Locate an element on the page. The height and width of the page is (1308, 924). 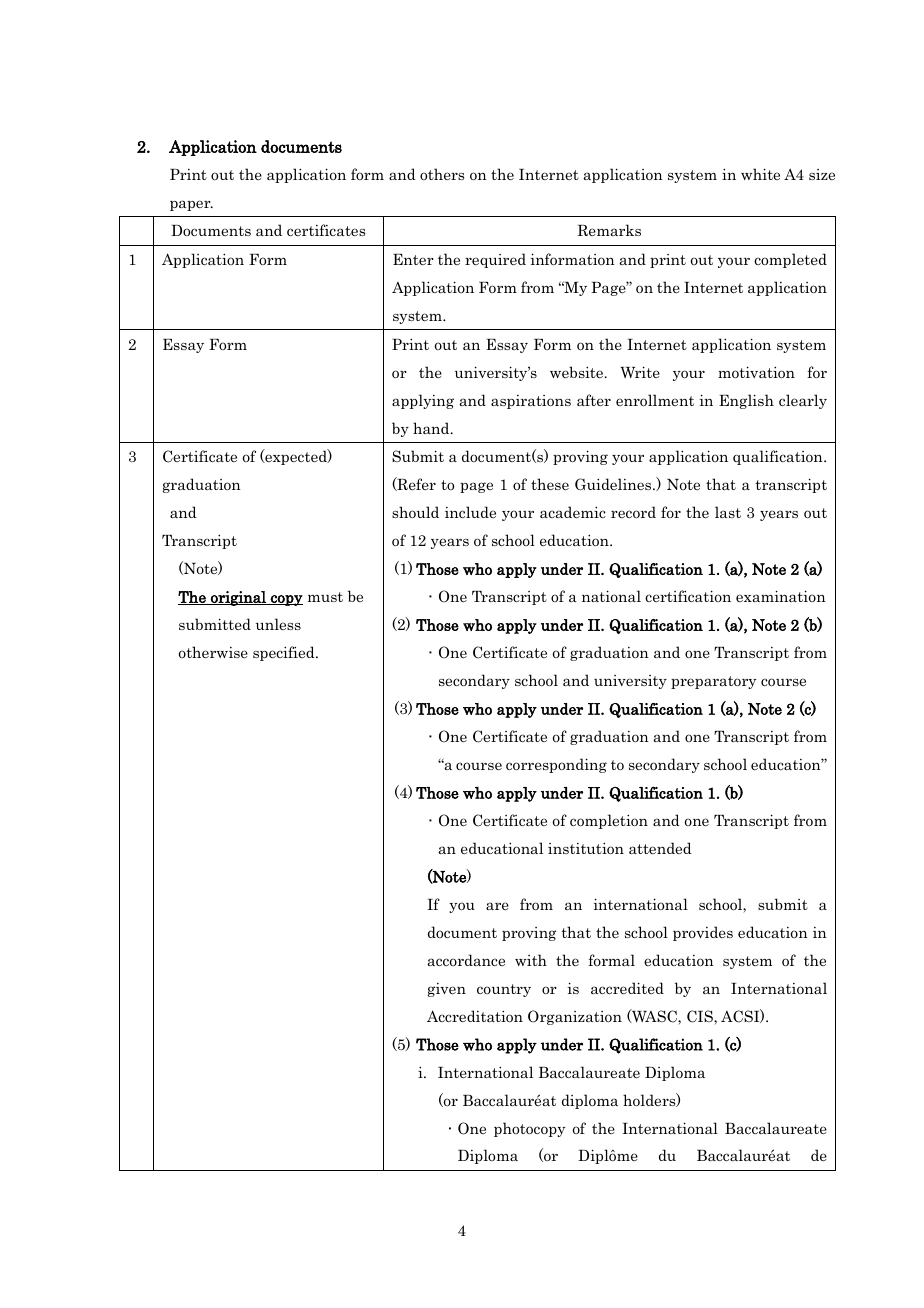
these is located at coordinates (550, 484).
